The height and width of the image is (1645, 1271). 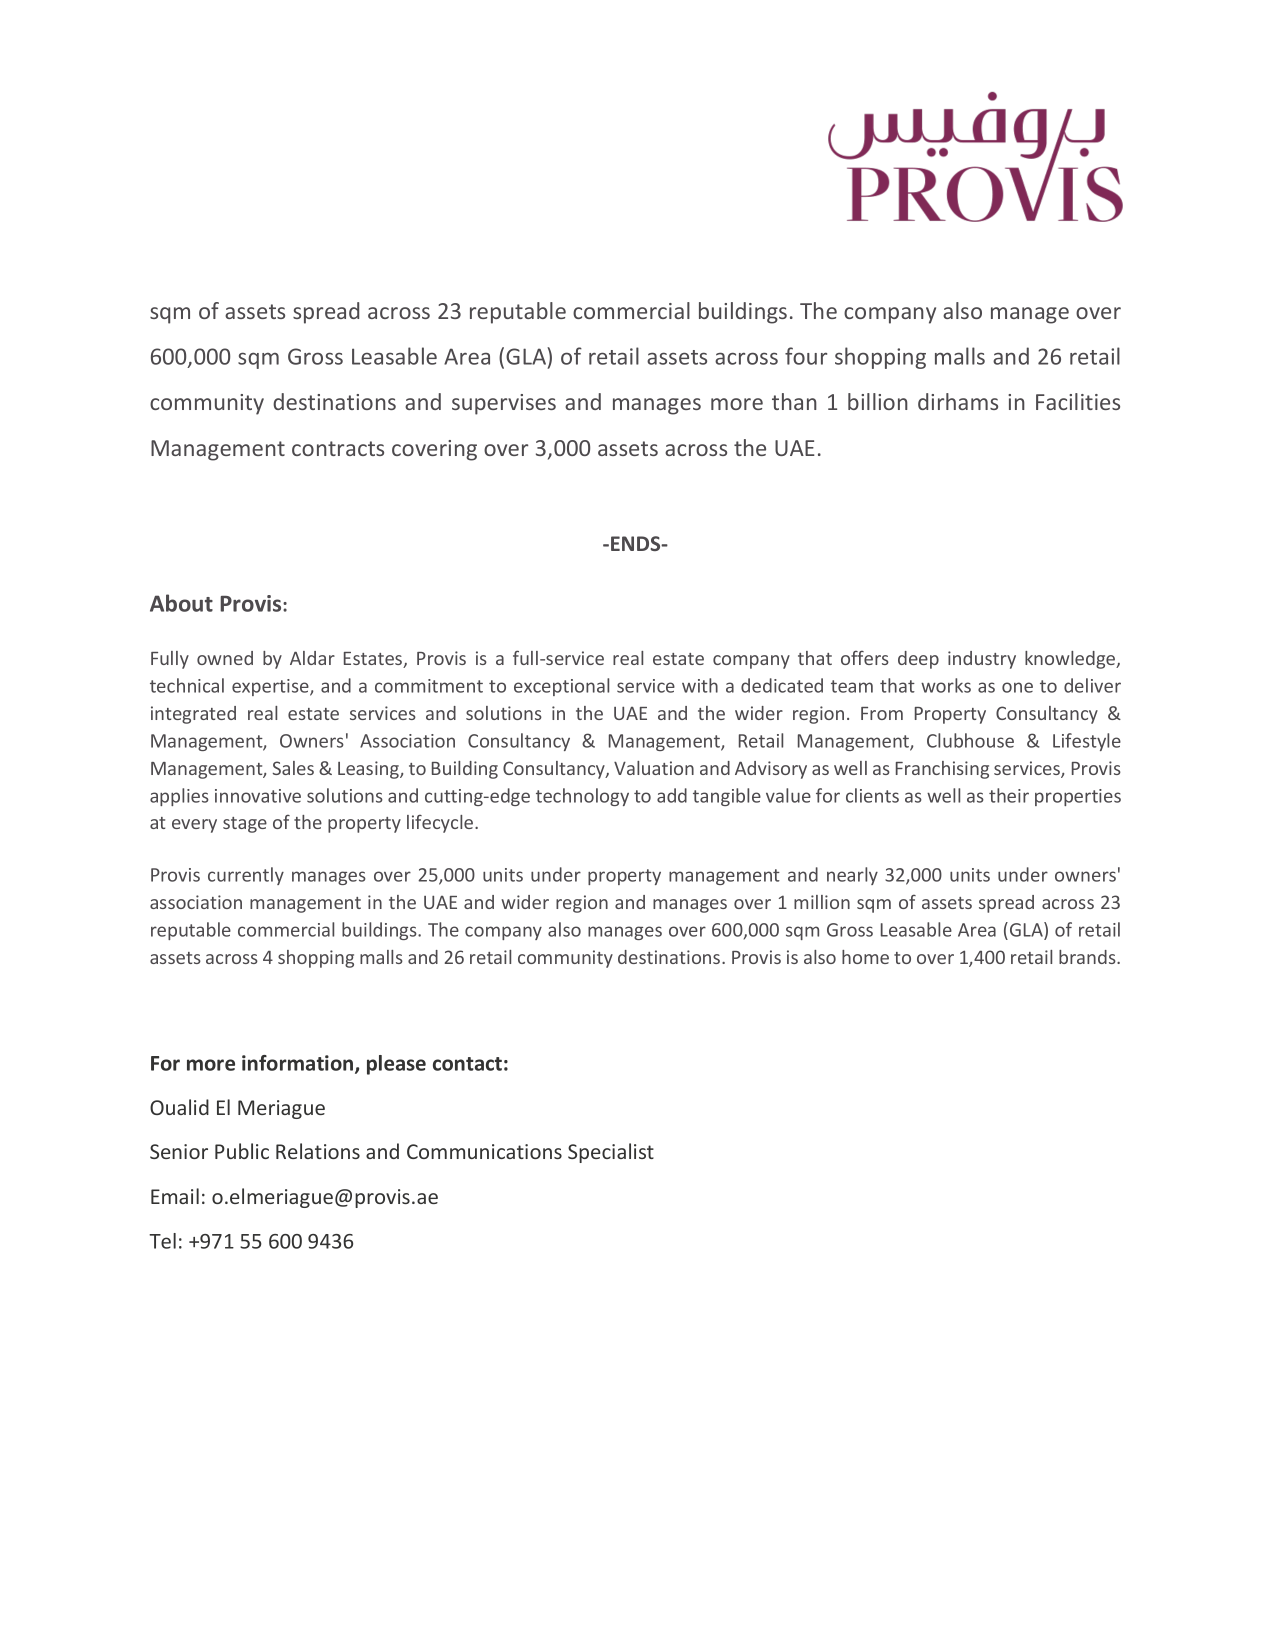 I want to click on nearly, so click(x=852, y=876).
